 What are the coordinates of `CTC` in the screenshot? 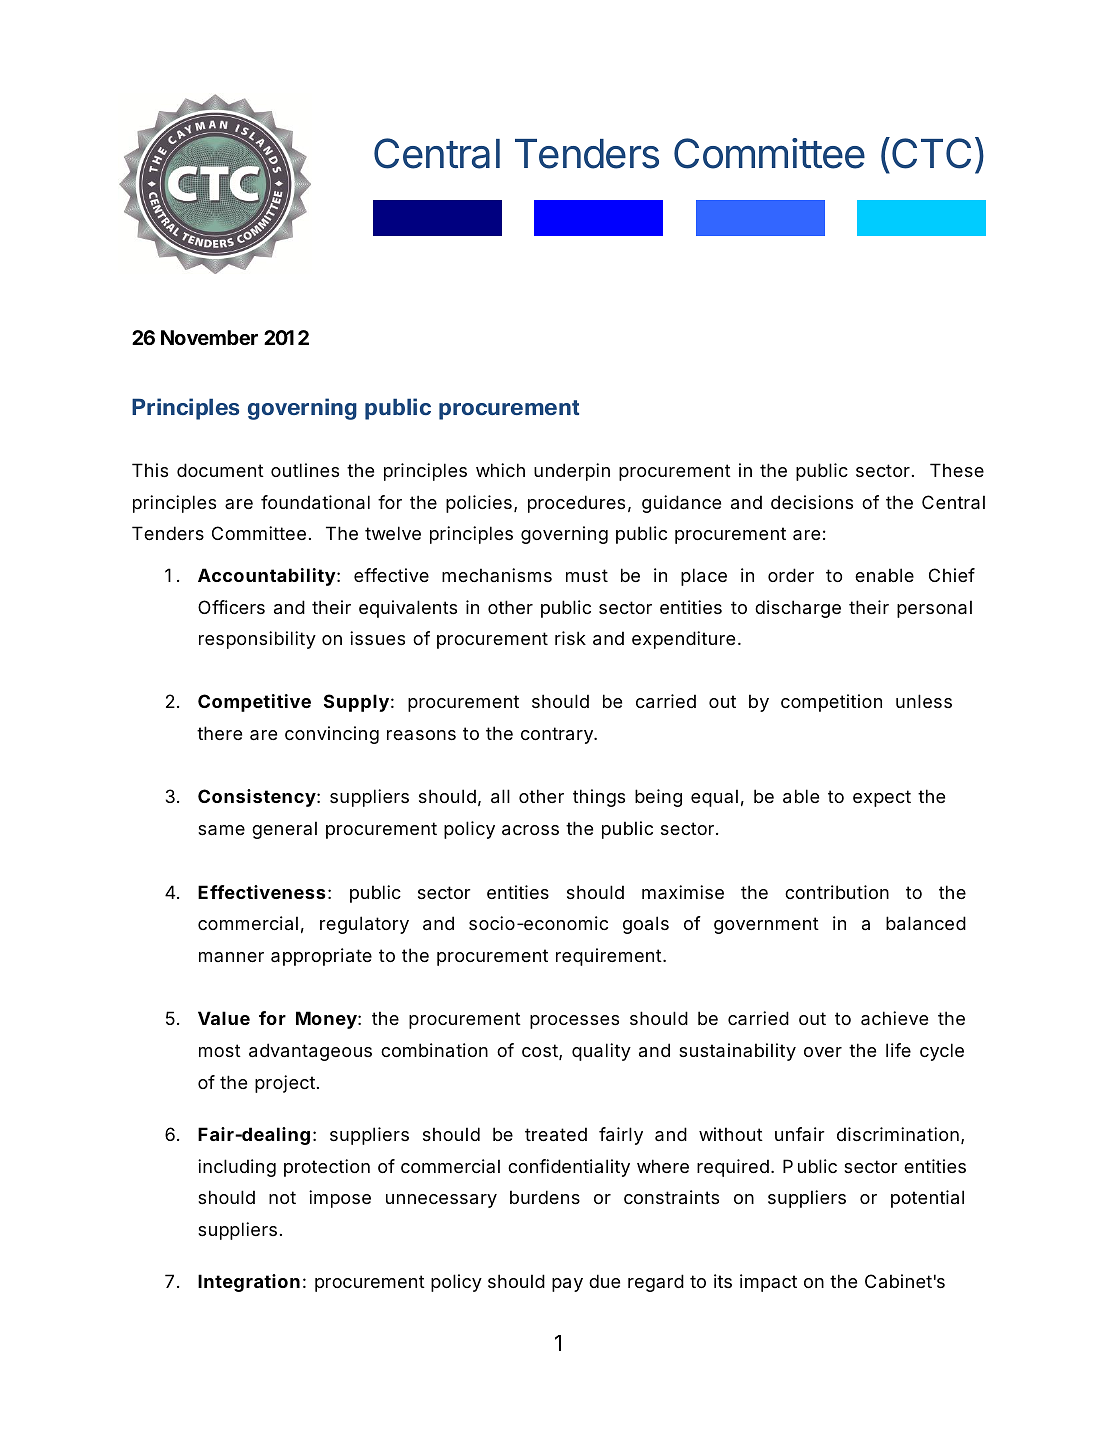 It's located at (931, 153).
